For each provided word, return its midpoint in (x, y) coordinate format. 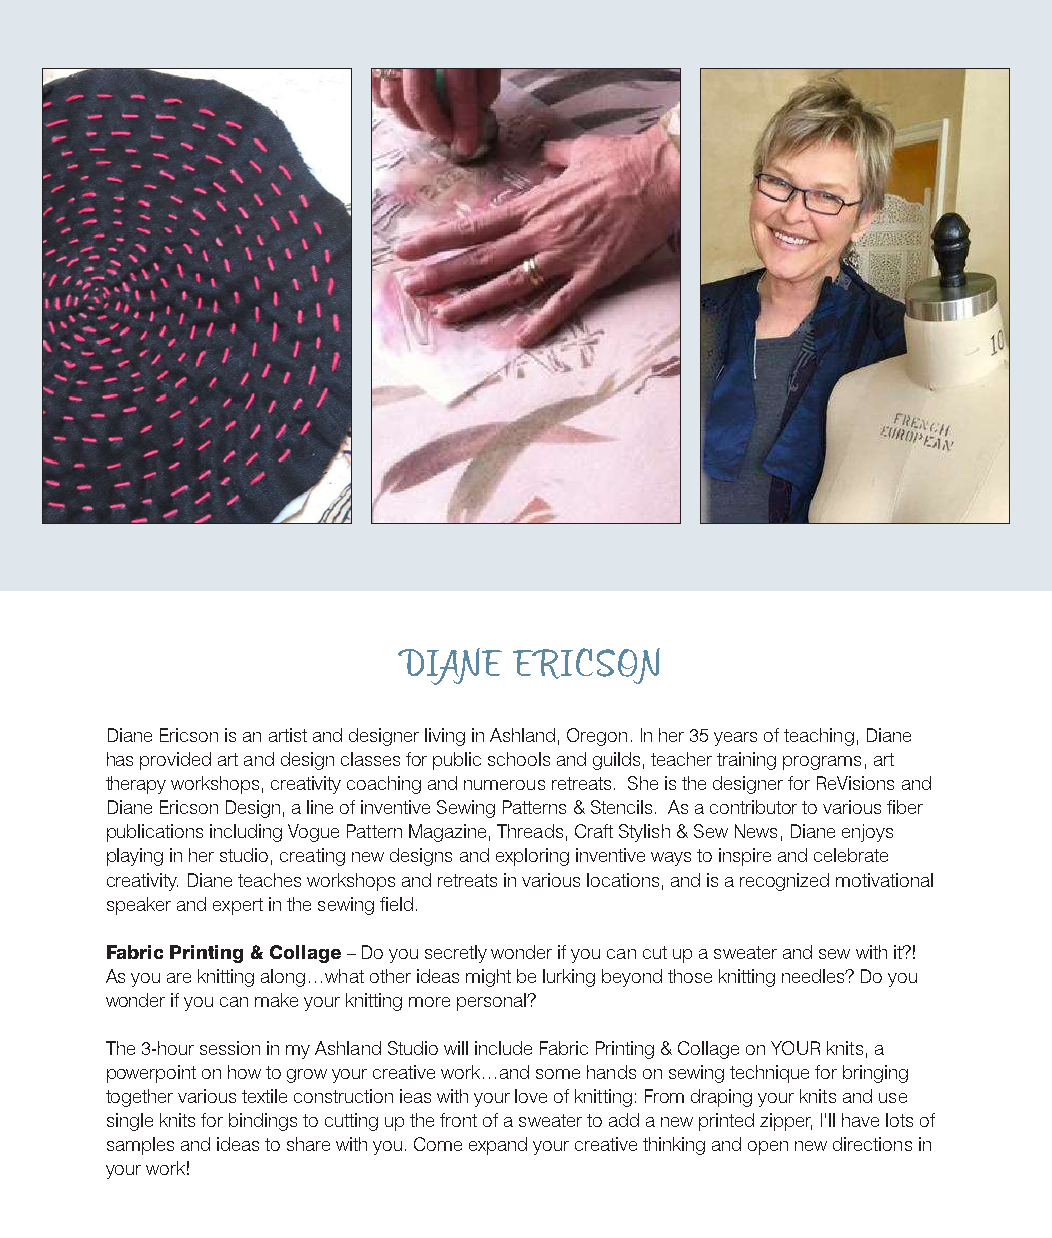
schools (519, 759)
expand (498, 1146)
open (768, 1148)
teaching (819, 737)
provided (175, 761)
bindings (263, 1122)
